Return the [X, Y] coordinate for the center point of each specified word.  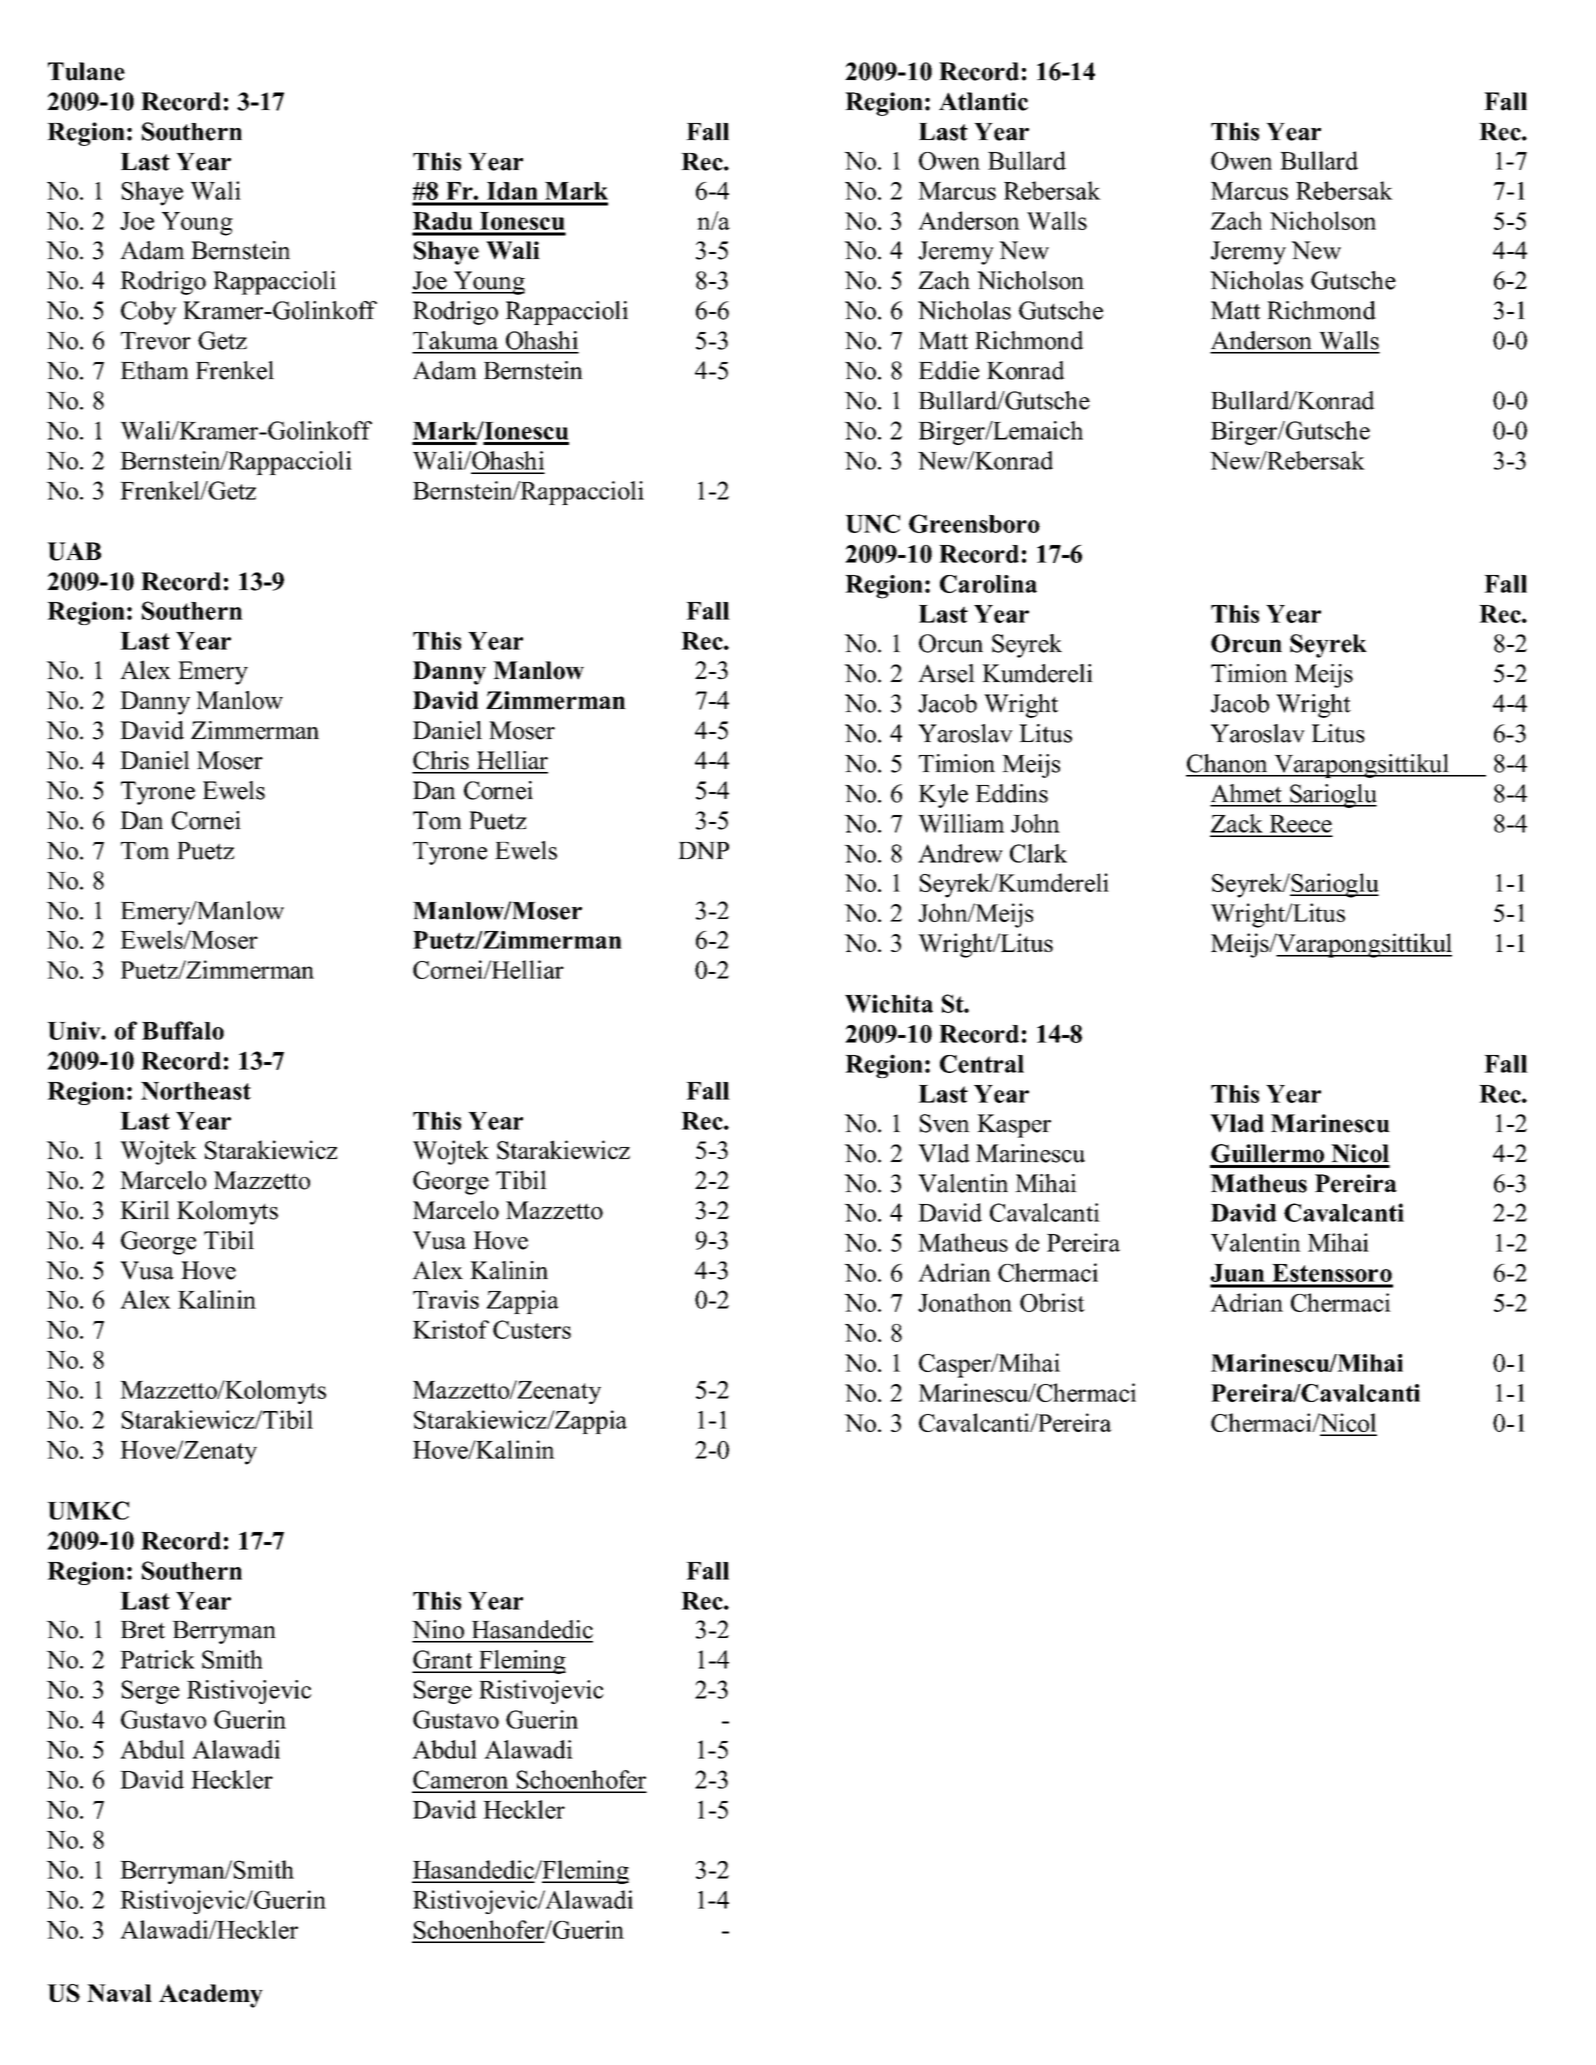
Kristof [451, 1329]
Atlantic [983, 101]
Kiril [145, 1209]
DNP [703, 851]
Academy [211, 1996]
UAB [74, 551]
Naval [119, 1993]
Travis [446, 1299]
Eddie [949, 370]
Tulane [86, 71]
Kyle [943, 796]
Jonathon [965, 1302]
